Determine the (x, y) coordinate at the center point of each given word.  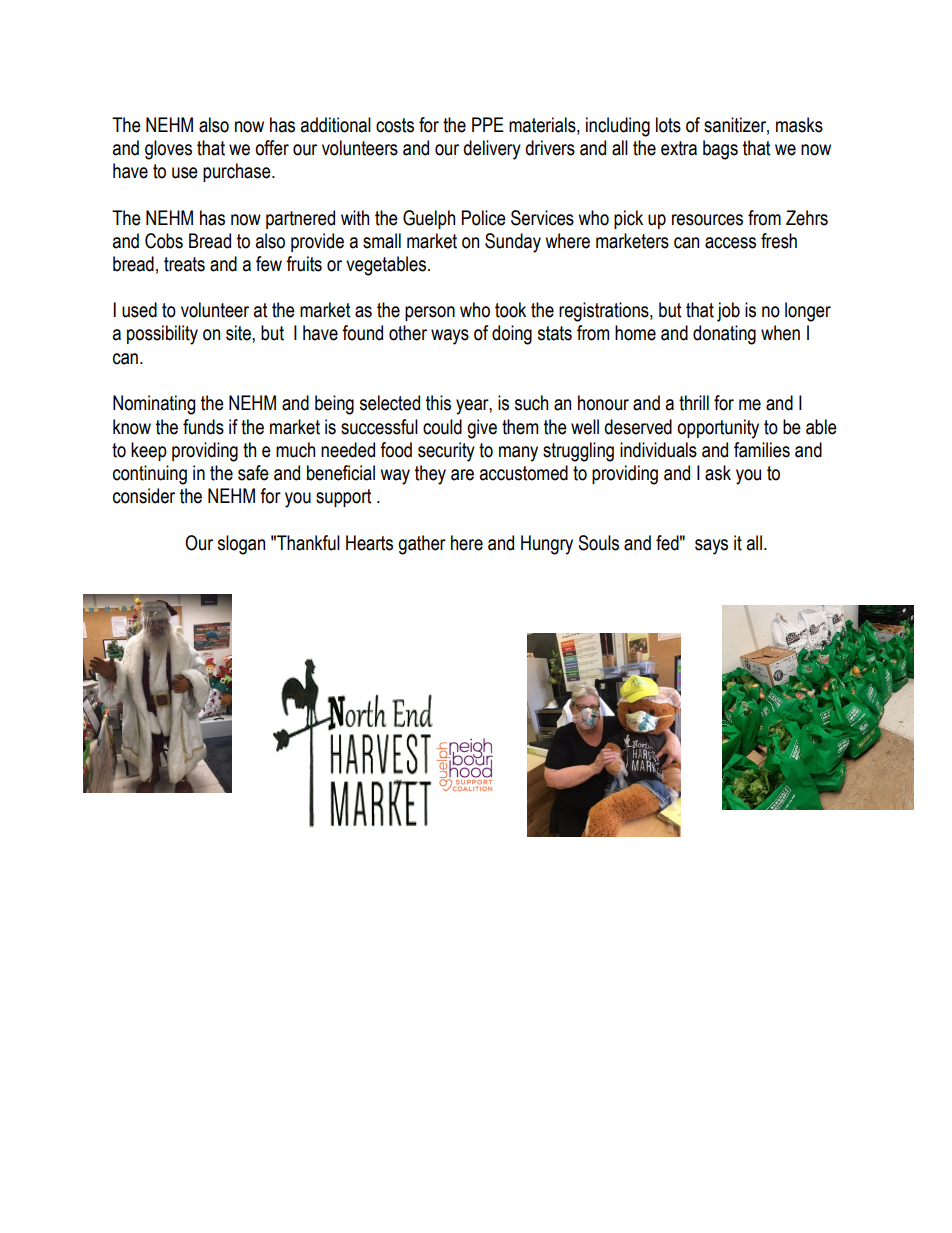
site (239, 333)
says (711, 547)
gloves (168, 150)
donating (724, 335)
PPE (488, 124)
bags (720, 150)
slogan (241, 545)
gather (422, 545)
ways (450, 337)
